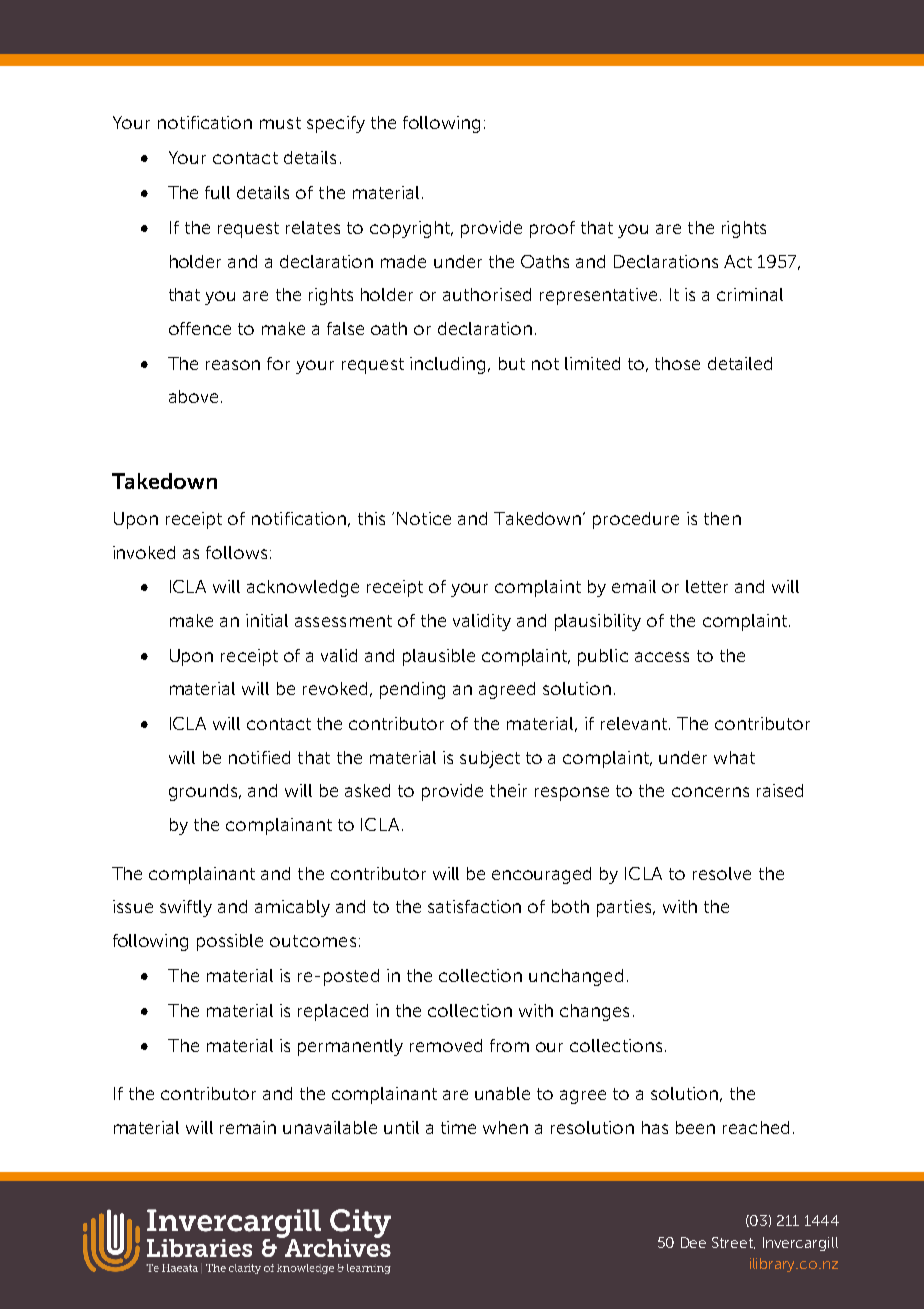 This screenshot has height=1309, width=924. Describe the element at coordinates (267, 620) in the screenshot. I see `initial` at that location.
